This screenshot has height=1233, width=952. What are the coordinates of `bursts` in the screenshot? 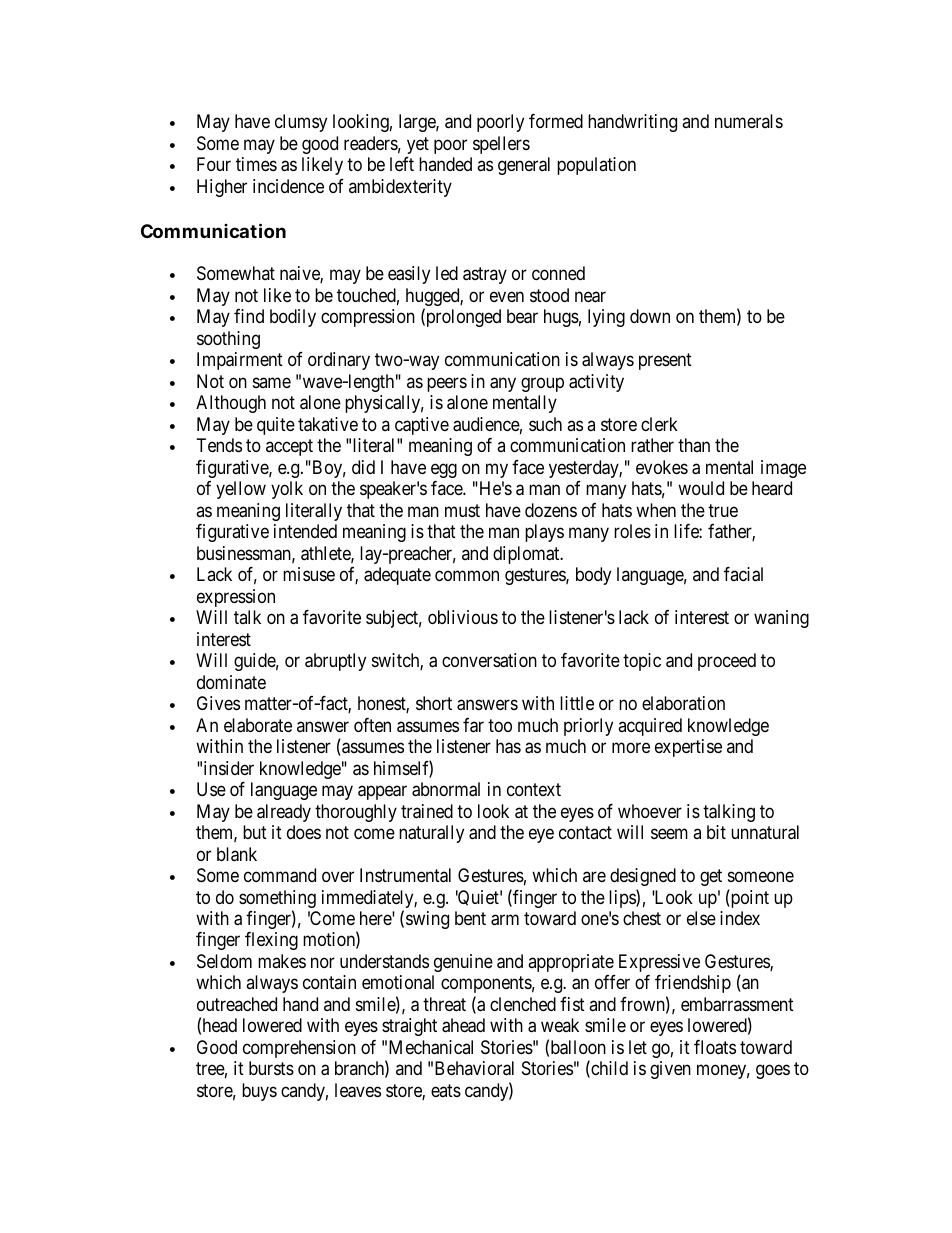 It's located at (271, 1068).
